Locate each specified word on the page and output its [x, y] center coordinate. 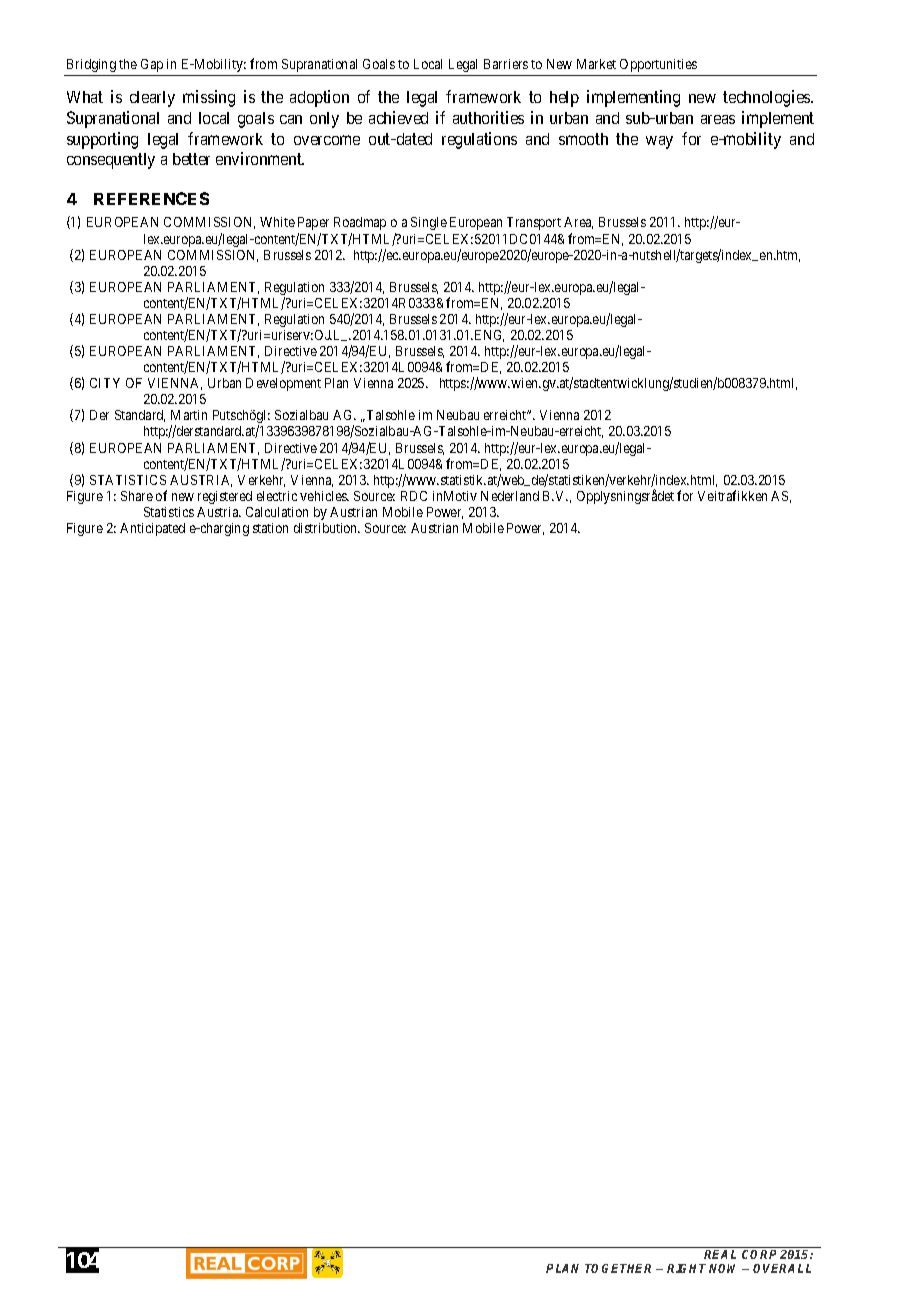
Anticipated [152, 529]
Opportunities [658, 65]
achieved [398, 117]
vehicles [324, 496]
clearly [152, 99]
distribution [327, 528]
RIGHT [686, 1268]
